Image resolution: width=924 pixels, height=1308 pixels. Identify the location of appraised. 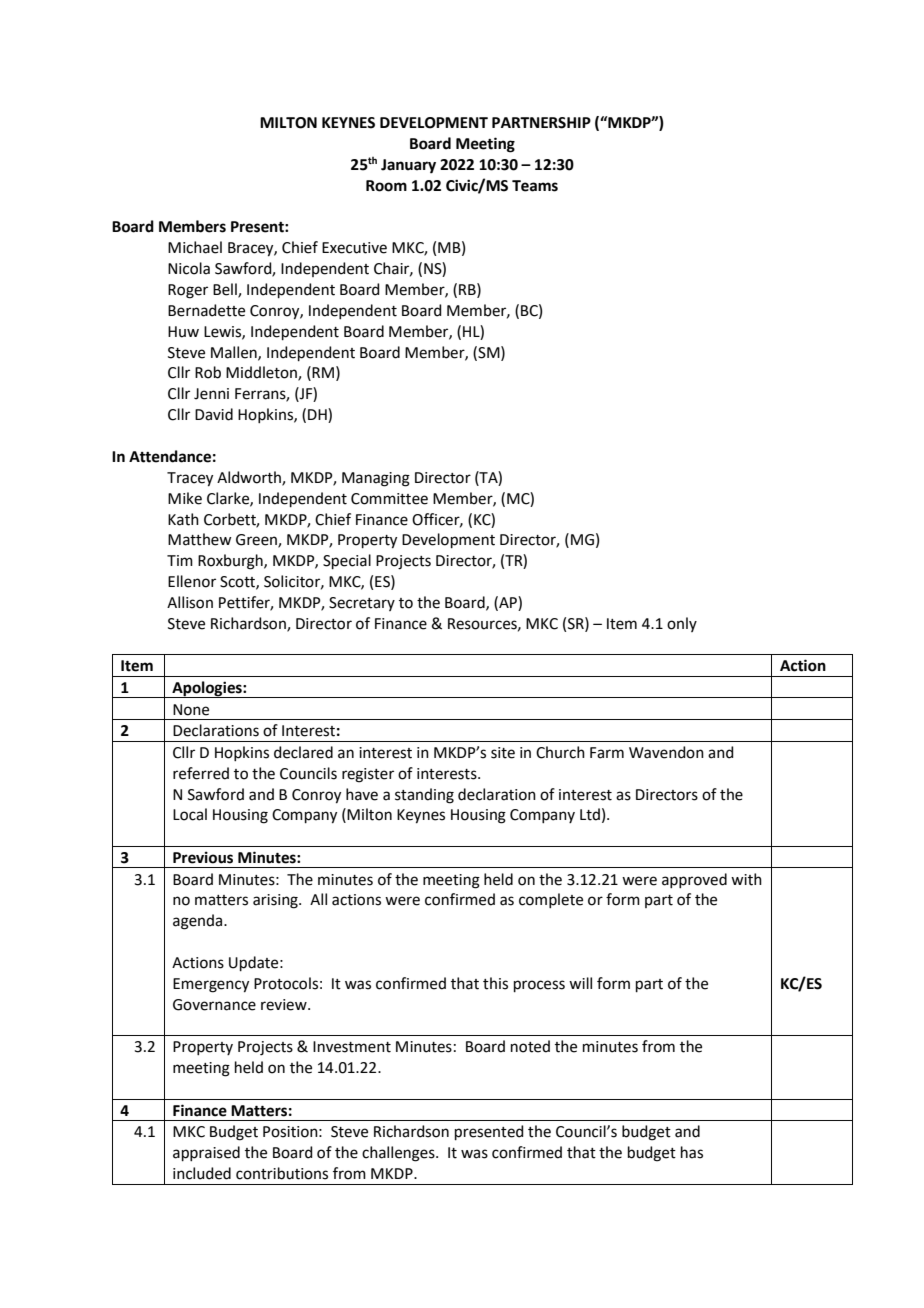
(206, 1153).
